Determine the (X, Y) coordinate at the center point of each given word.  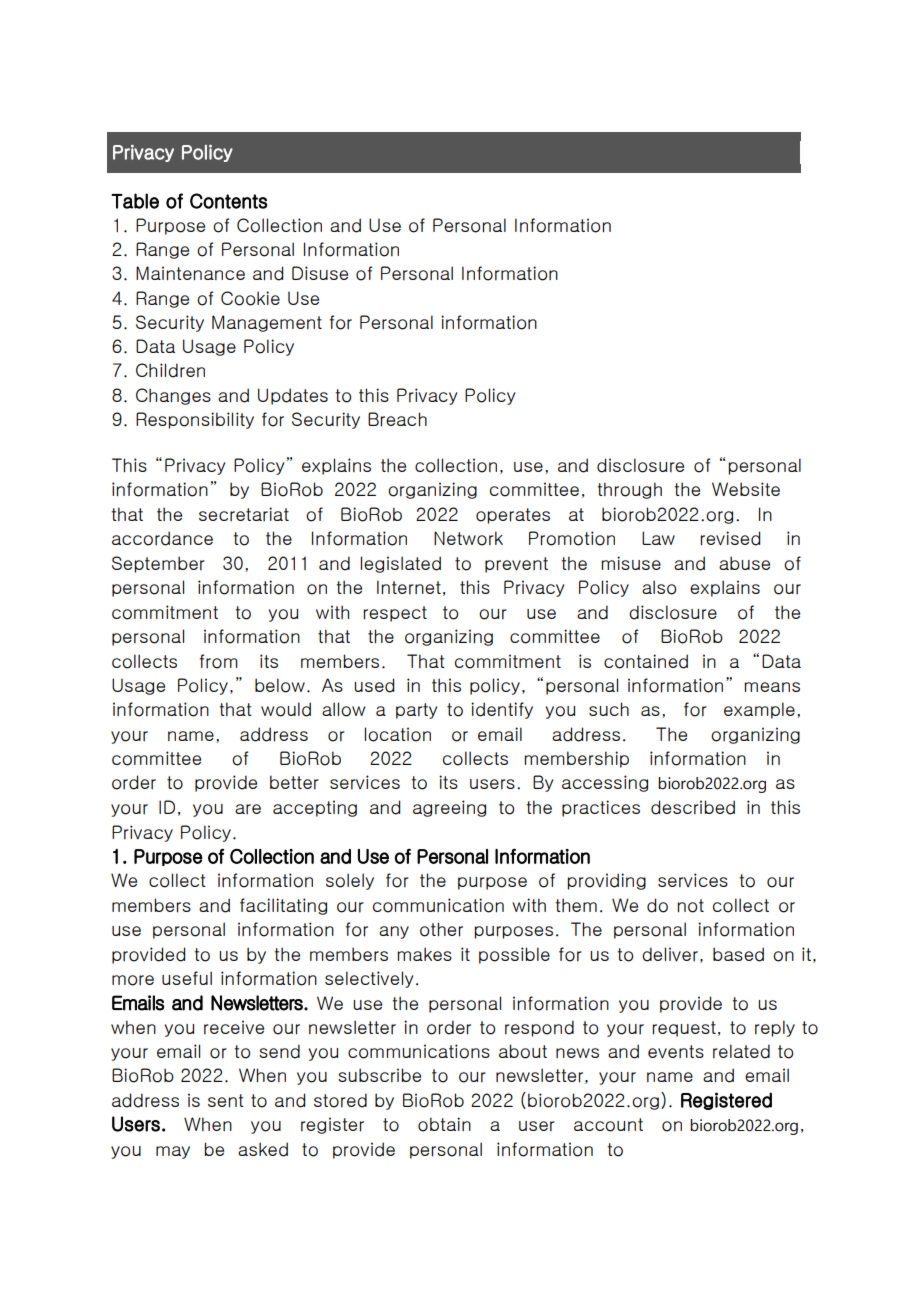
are (248, 809)
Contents (228, 201)
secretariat (244, 514)
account (608, 1125)
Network (468, 538)
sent (226, 1100)
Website (746, 489)
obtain (444, 1124)
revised (730, 538)
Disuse (320, 273)
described (693, 807)
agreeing (449, 808)
